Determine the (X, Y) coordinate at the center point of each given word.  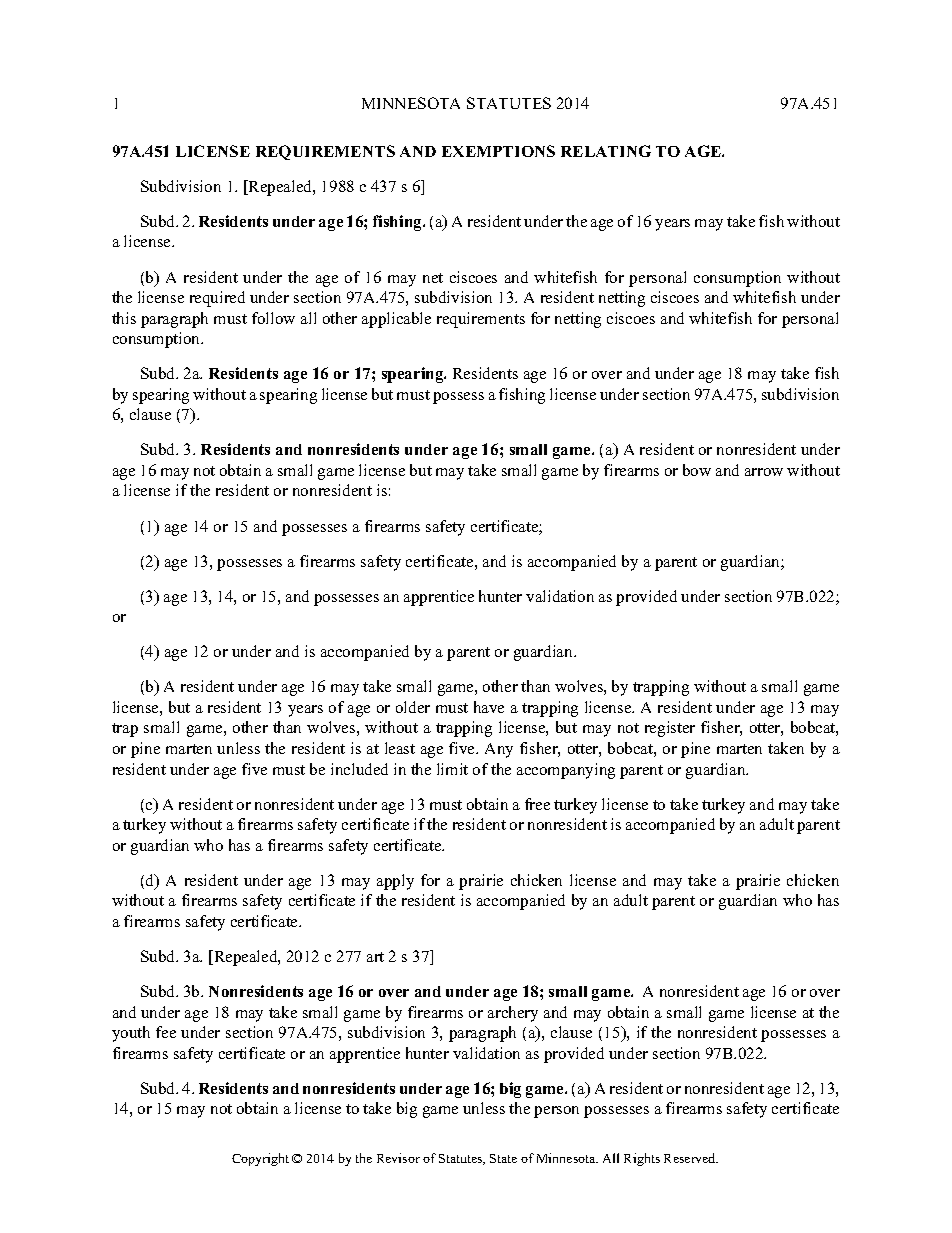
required (217, 299)
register (670, 729)
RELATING (606, 151)
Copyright (260, 1159)
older (413, 707)
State (503, 1158)
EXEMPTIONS (498, 151)
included (359, 769)
